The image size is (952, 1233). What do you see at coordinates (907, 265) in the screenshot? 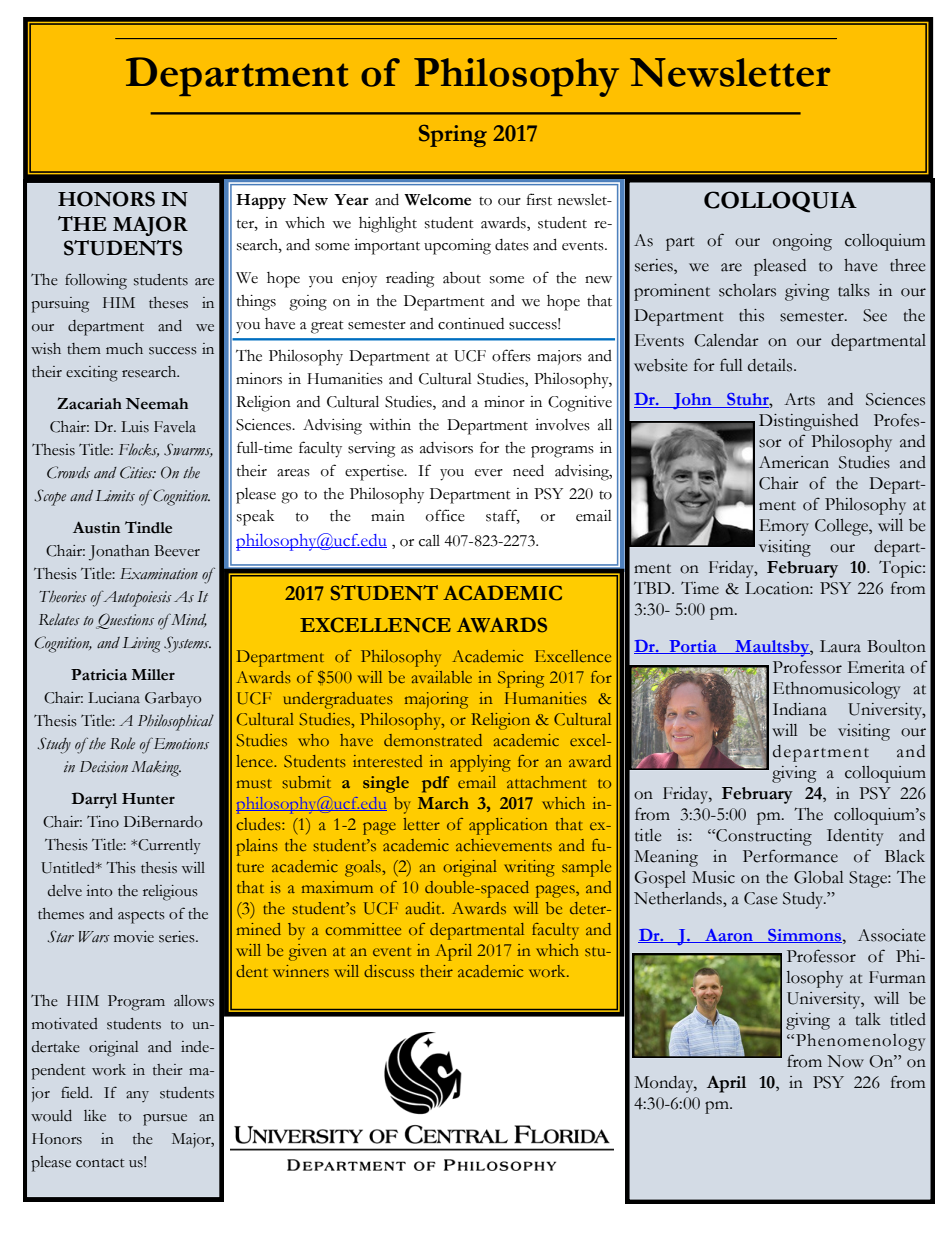
I see `three` at bounding box center [907, 265].
